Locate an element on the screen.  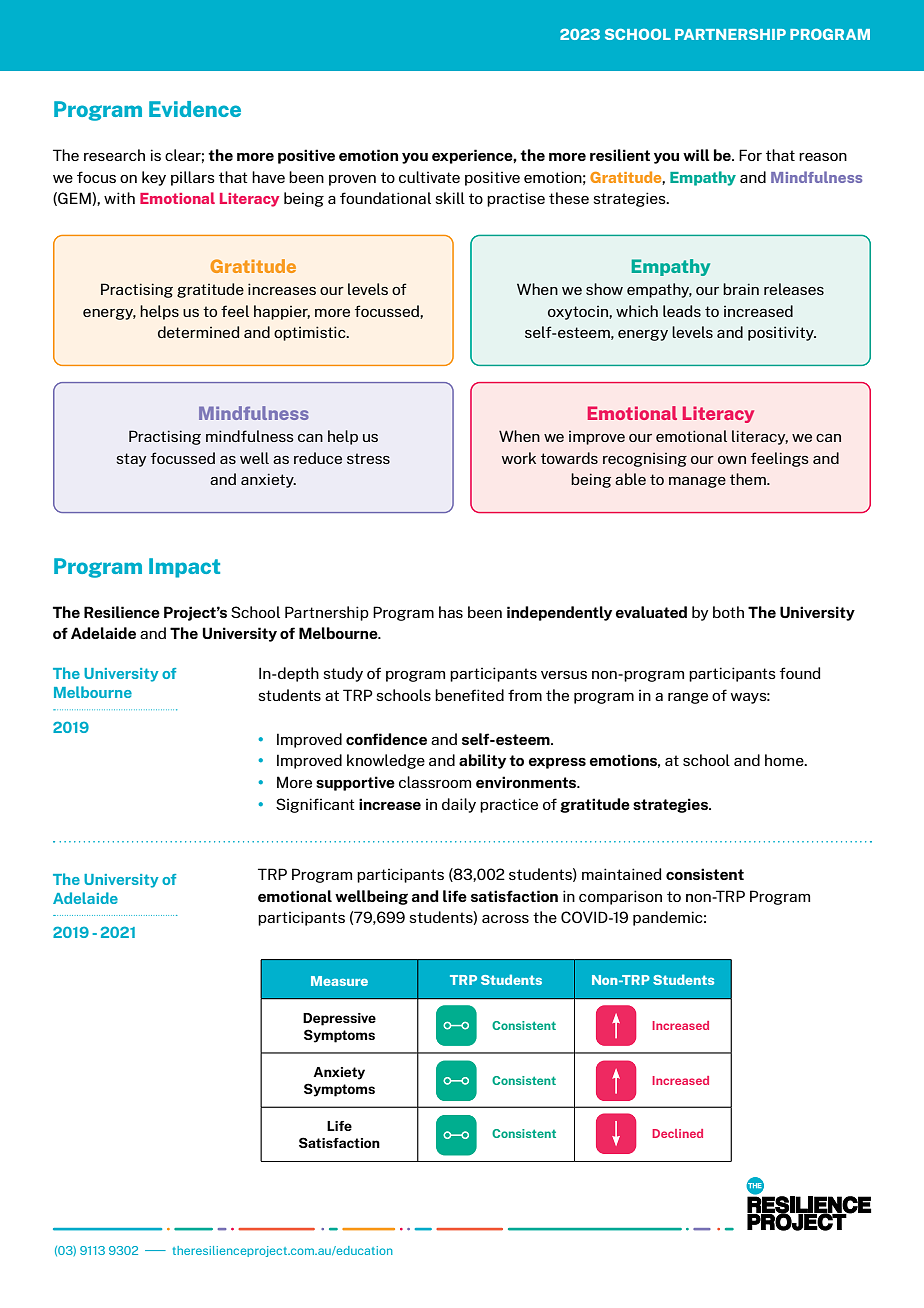
study is located at coordinates (343, 674).
